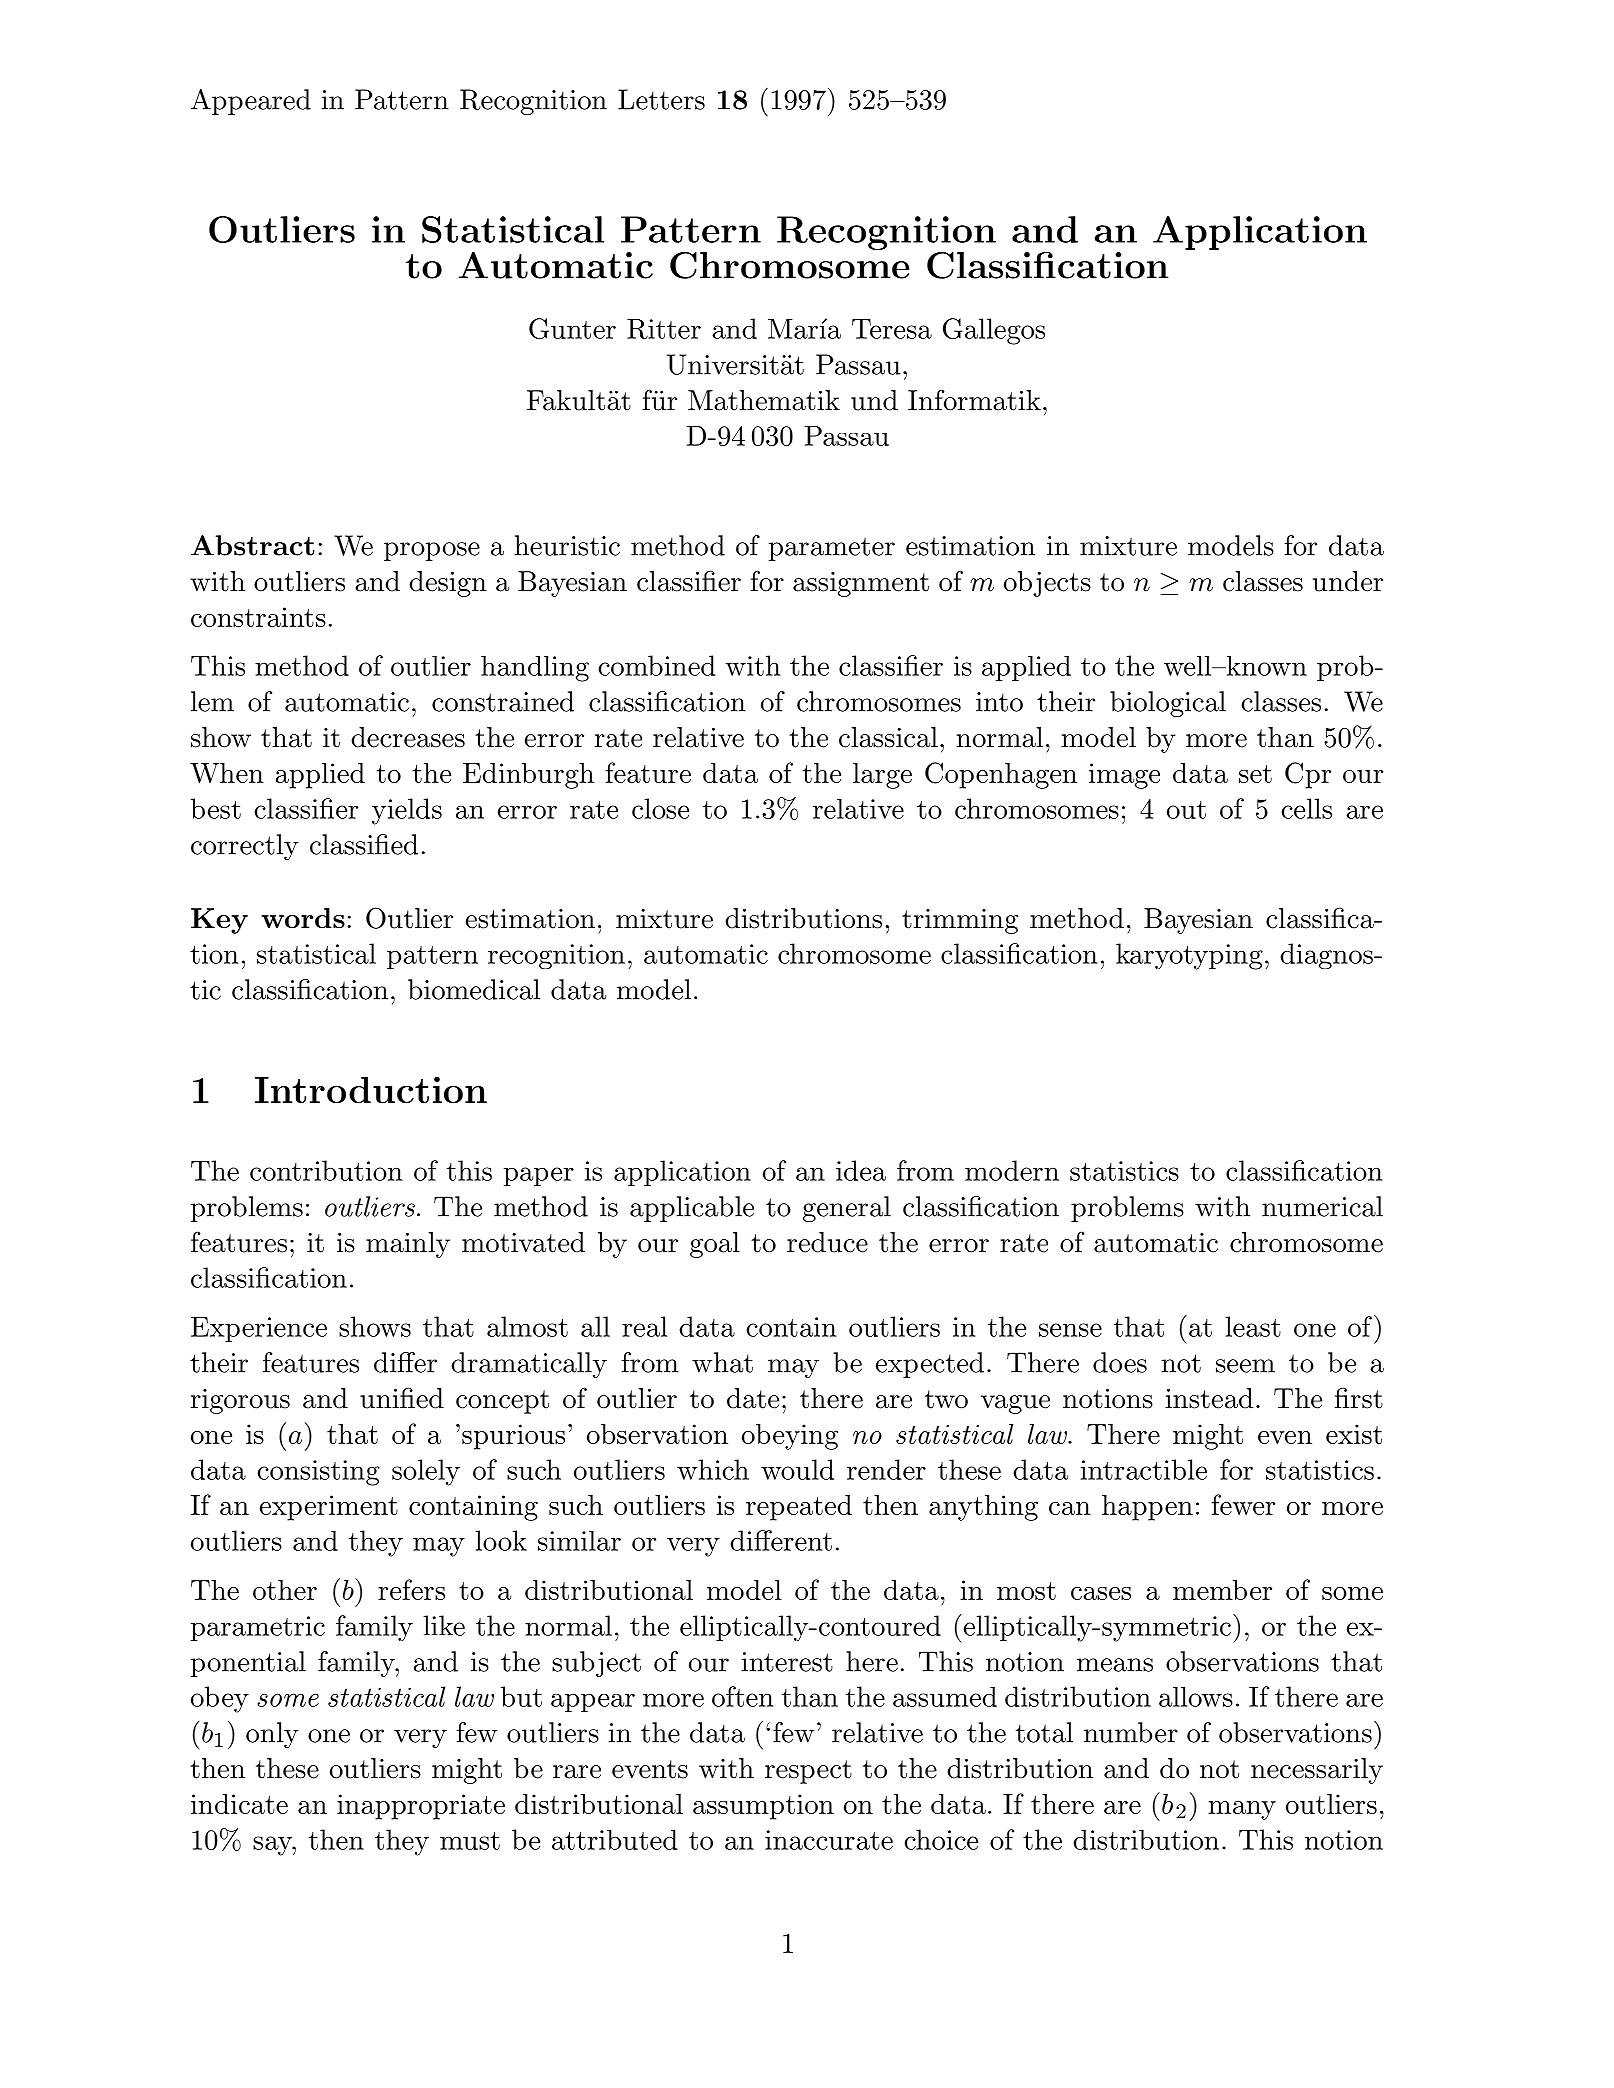  What do you see at coordinates (1255, 774) in the document?
I see `set` at bounding box center [1255, 774].
